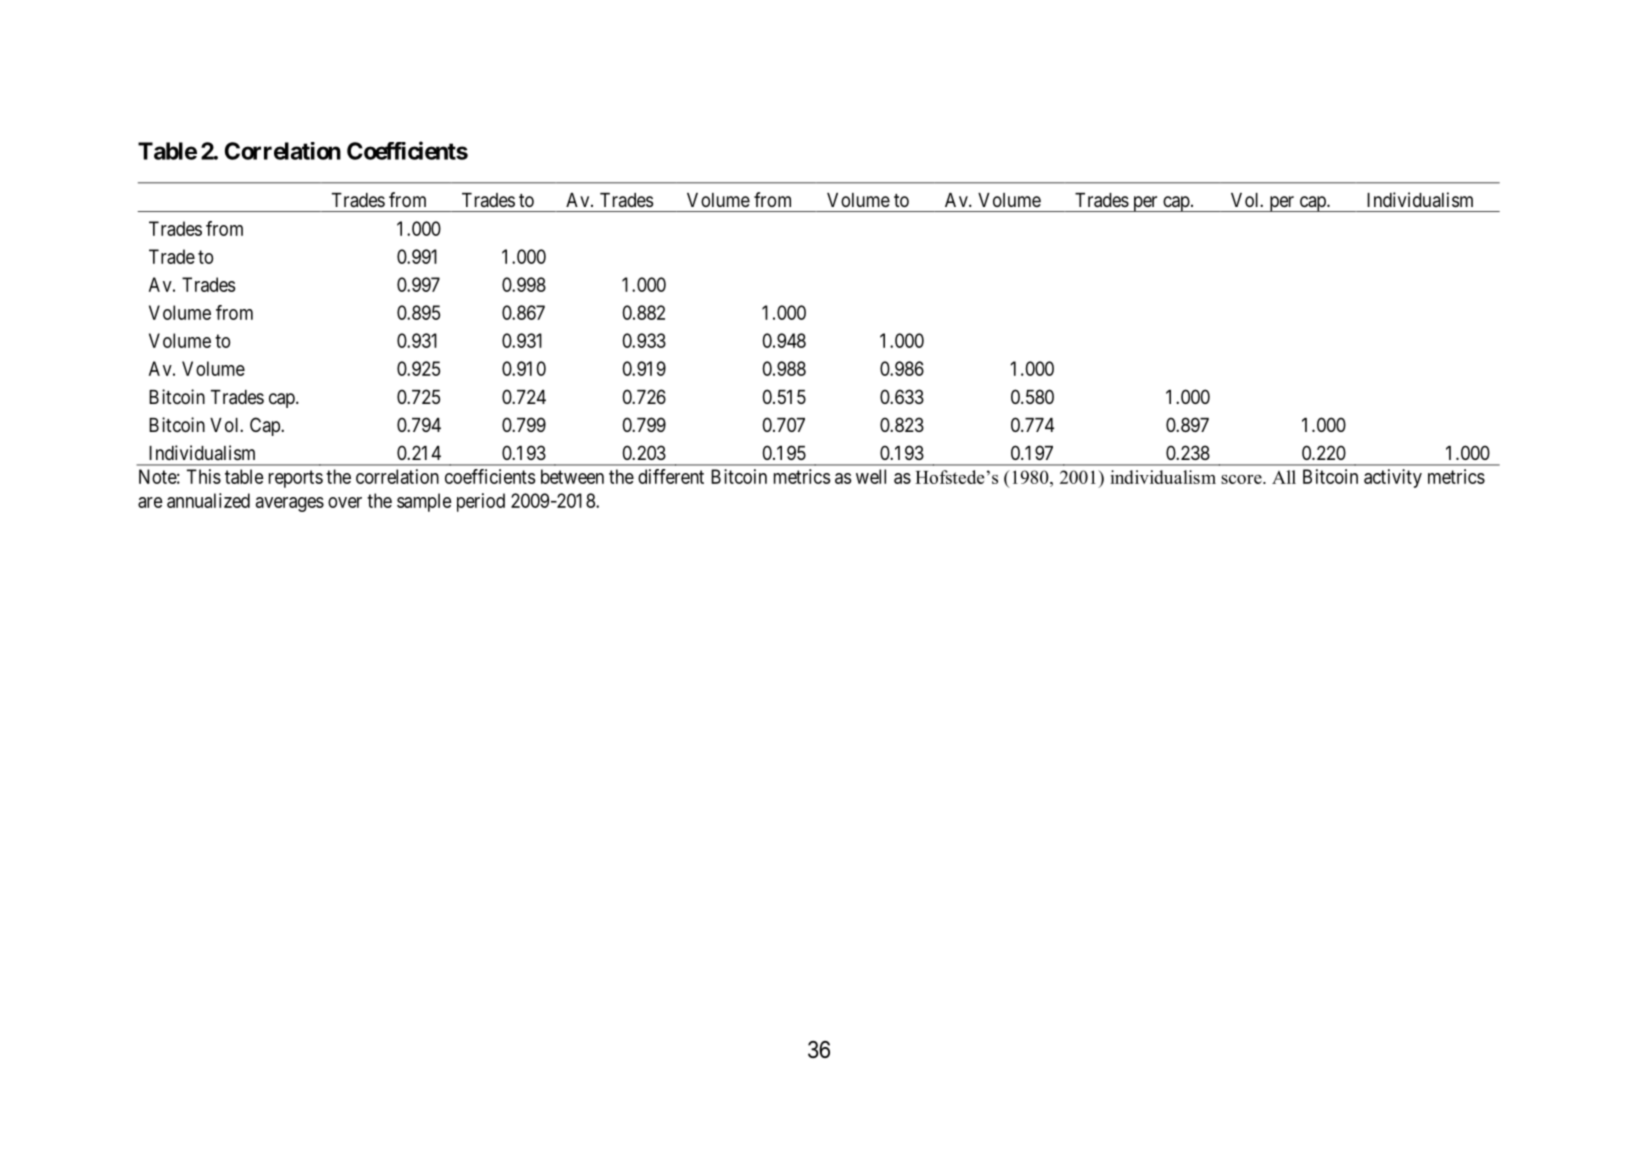 The height and width of the screenshot is (1158, 1637). I want to click on between, so click(572, 476).
